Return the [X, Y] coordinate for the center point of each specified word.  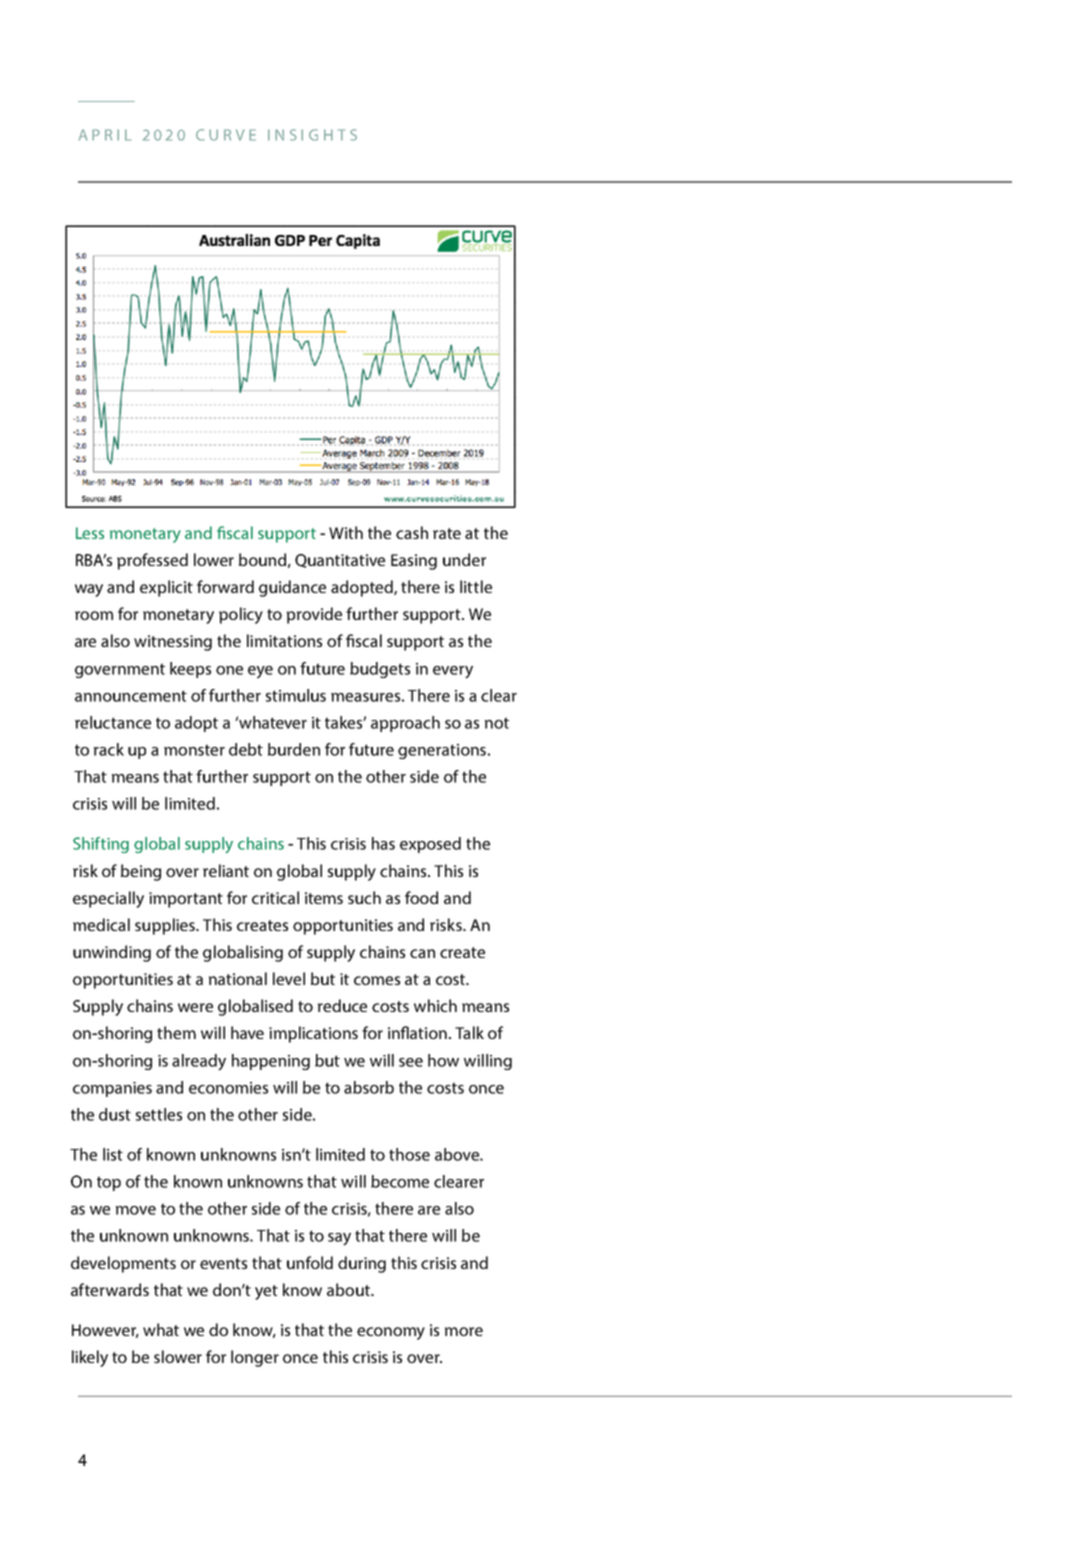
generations [442, 751]
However [105, 1331]
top [109, 1183]
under [464, 559]
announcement [131, 696]
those [409, 1154]
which [435, 1005]
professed [152, 561]
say [339, 1239]
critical [275, 897]
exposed [430, 845]
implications [313, 1034]
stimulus [296, 695]
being [141, 872]
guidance [292, 588]
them [176, 1032]
